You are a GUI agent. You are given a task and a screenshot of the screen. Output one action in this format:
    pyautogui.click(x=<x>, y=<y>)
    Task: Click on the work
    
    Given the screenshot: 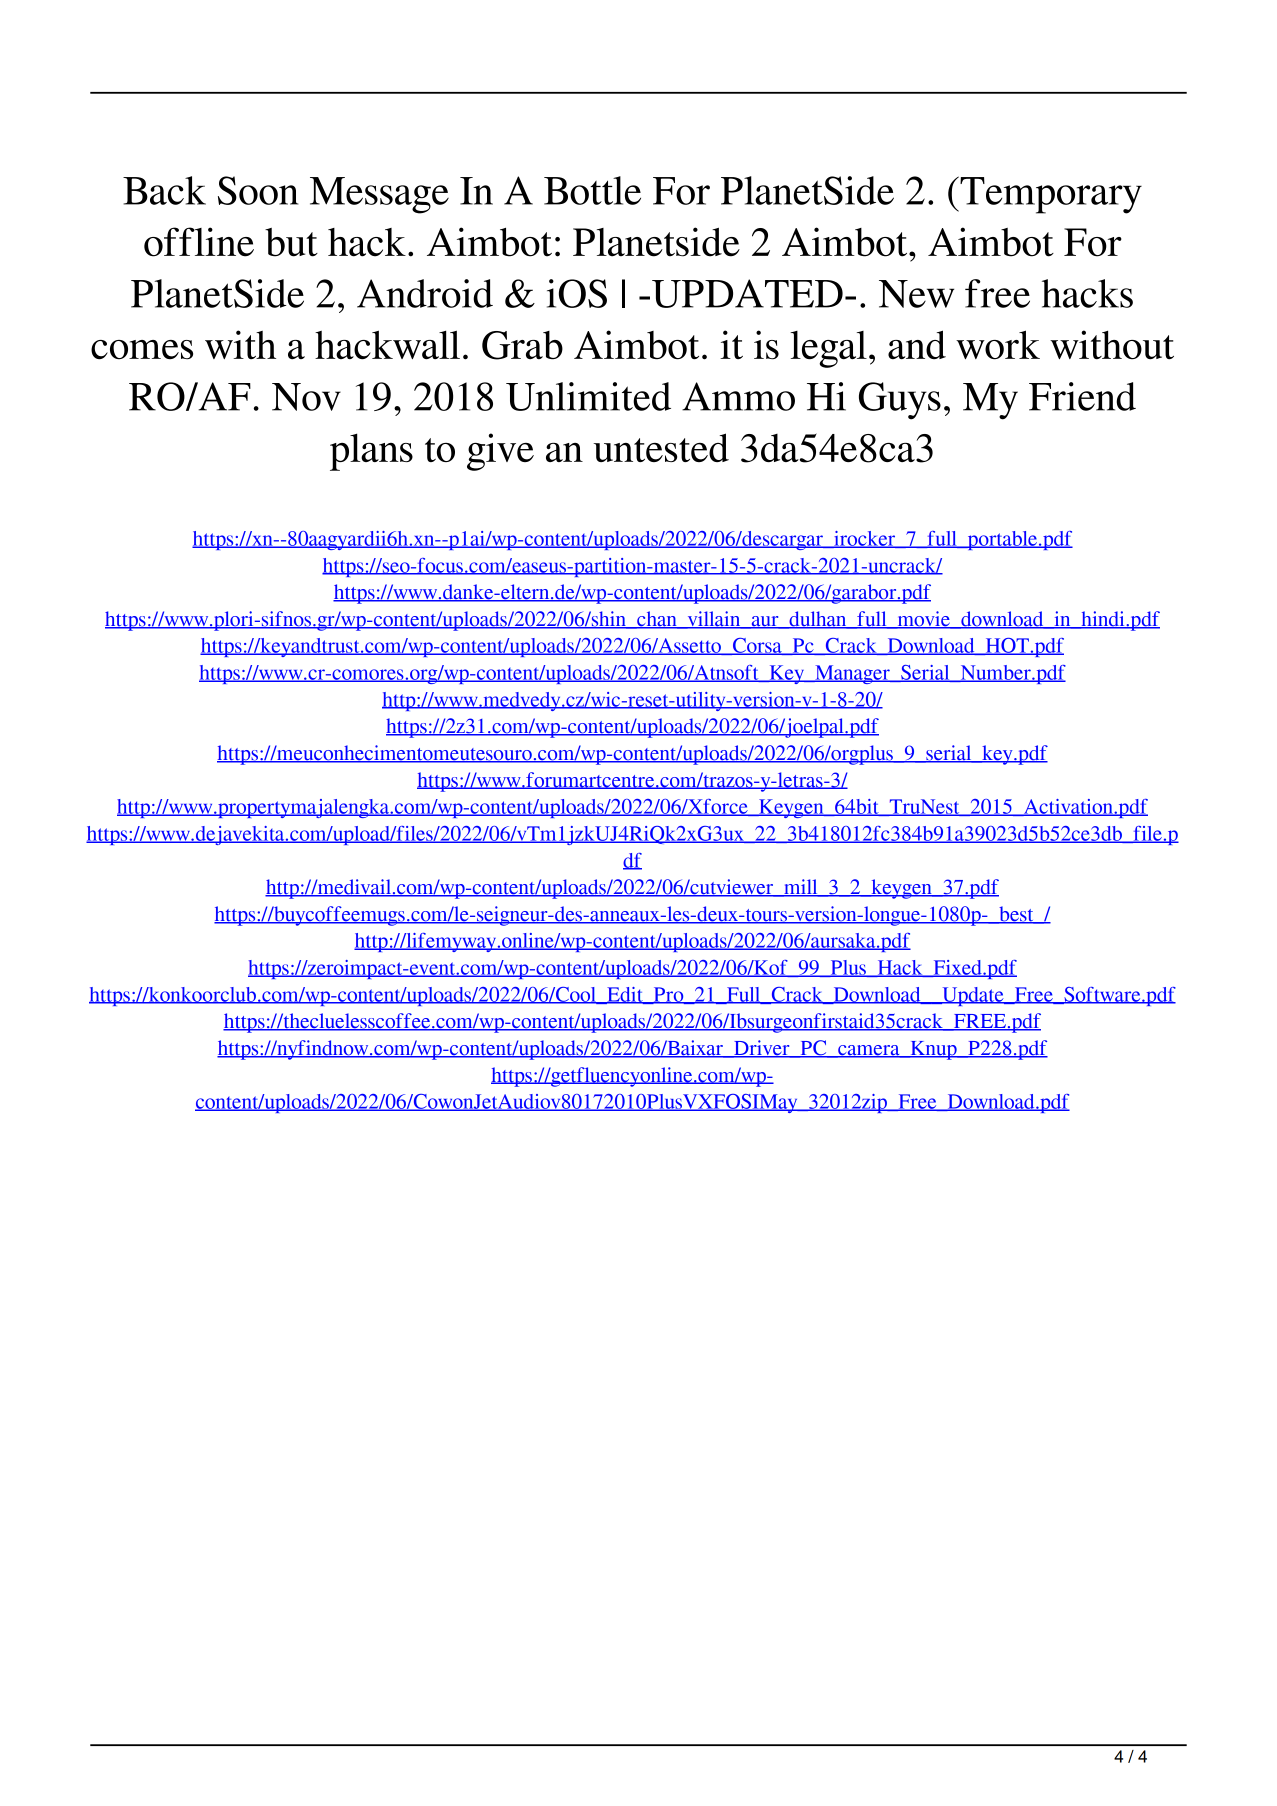 What is the action you would take?
    pyautogui.click(x=998, y=345)
